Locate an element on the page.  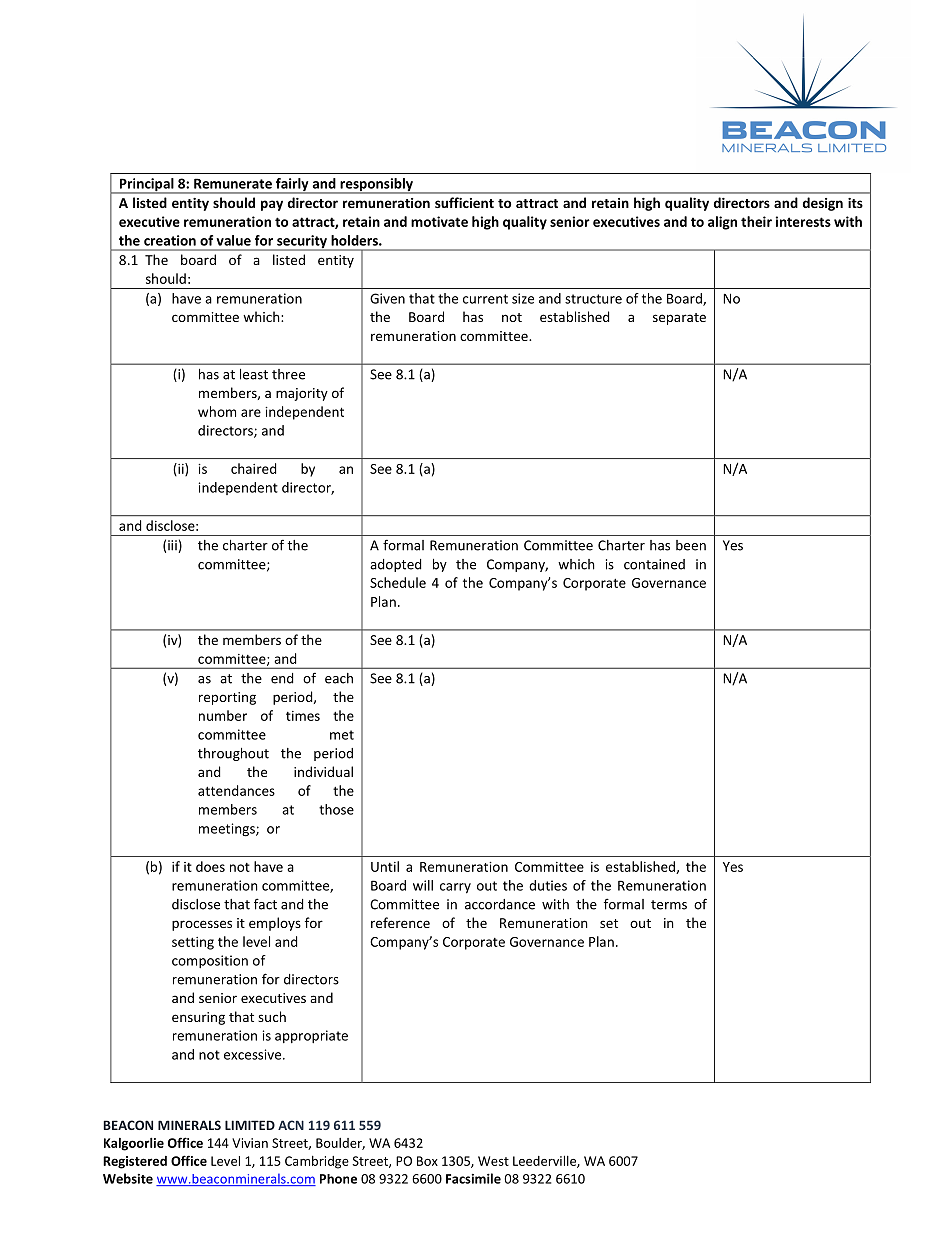
Vivian is located at coordinates (250, 1143).
